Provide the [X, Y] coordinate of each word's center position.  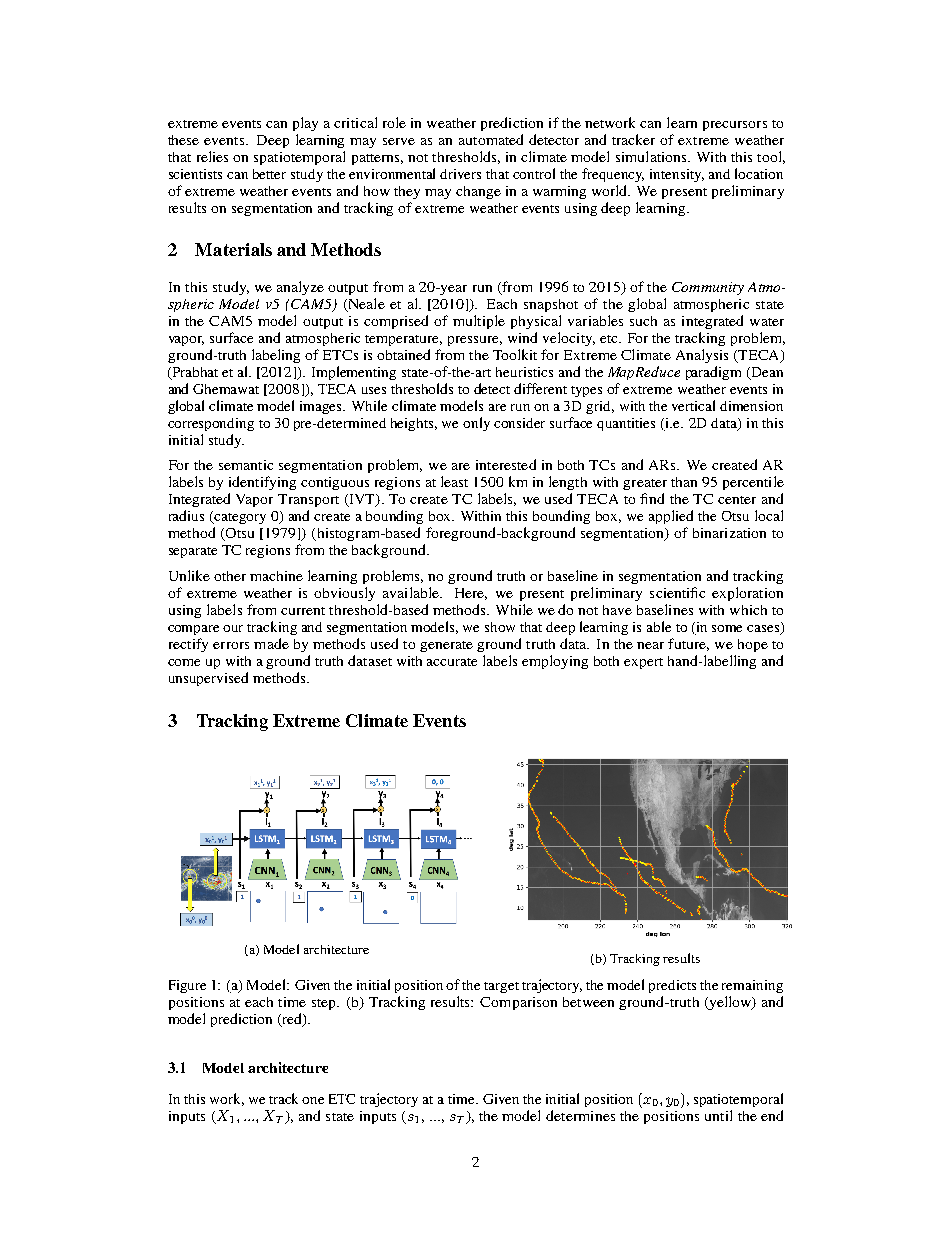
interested [506, 464]
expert [643, 663]
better [269, 174]
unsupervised [208, 679]
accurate [452, 662]
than [684, 482]
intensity [677, 175]
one [313, 1100]
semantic [246, 465]
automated [491, 139]
